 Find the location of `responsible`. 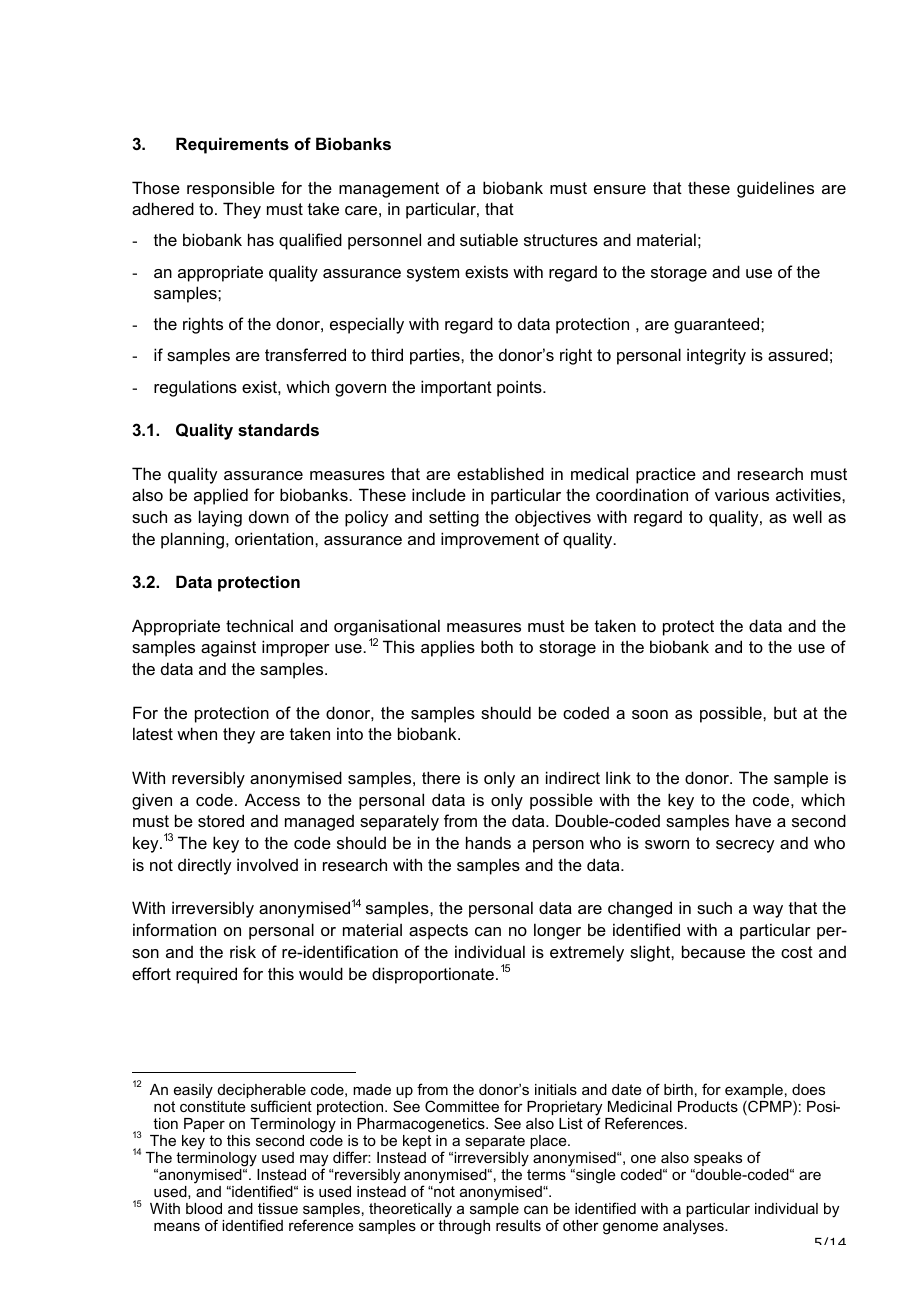

responsible is located at coordinates (231, 189).
